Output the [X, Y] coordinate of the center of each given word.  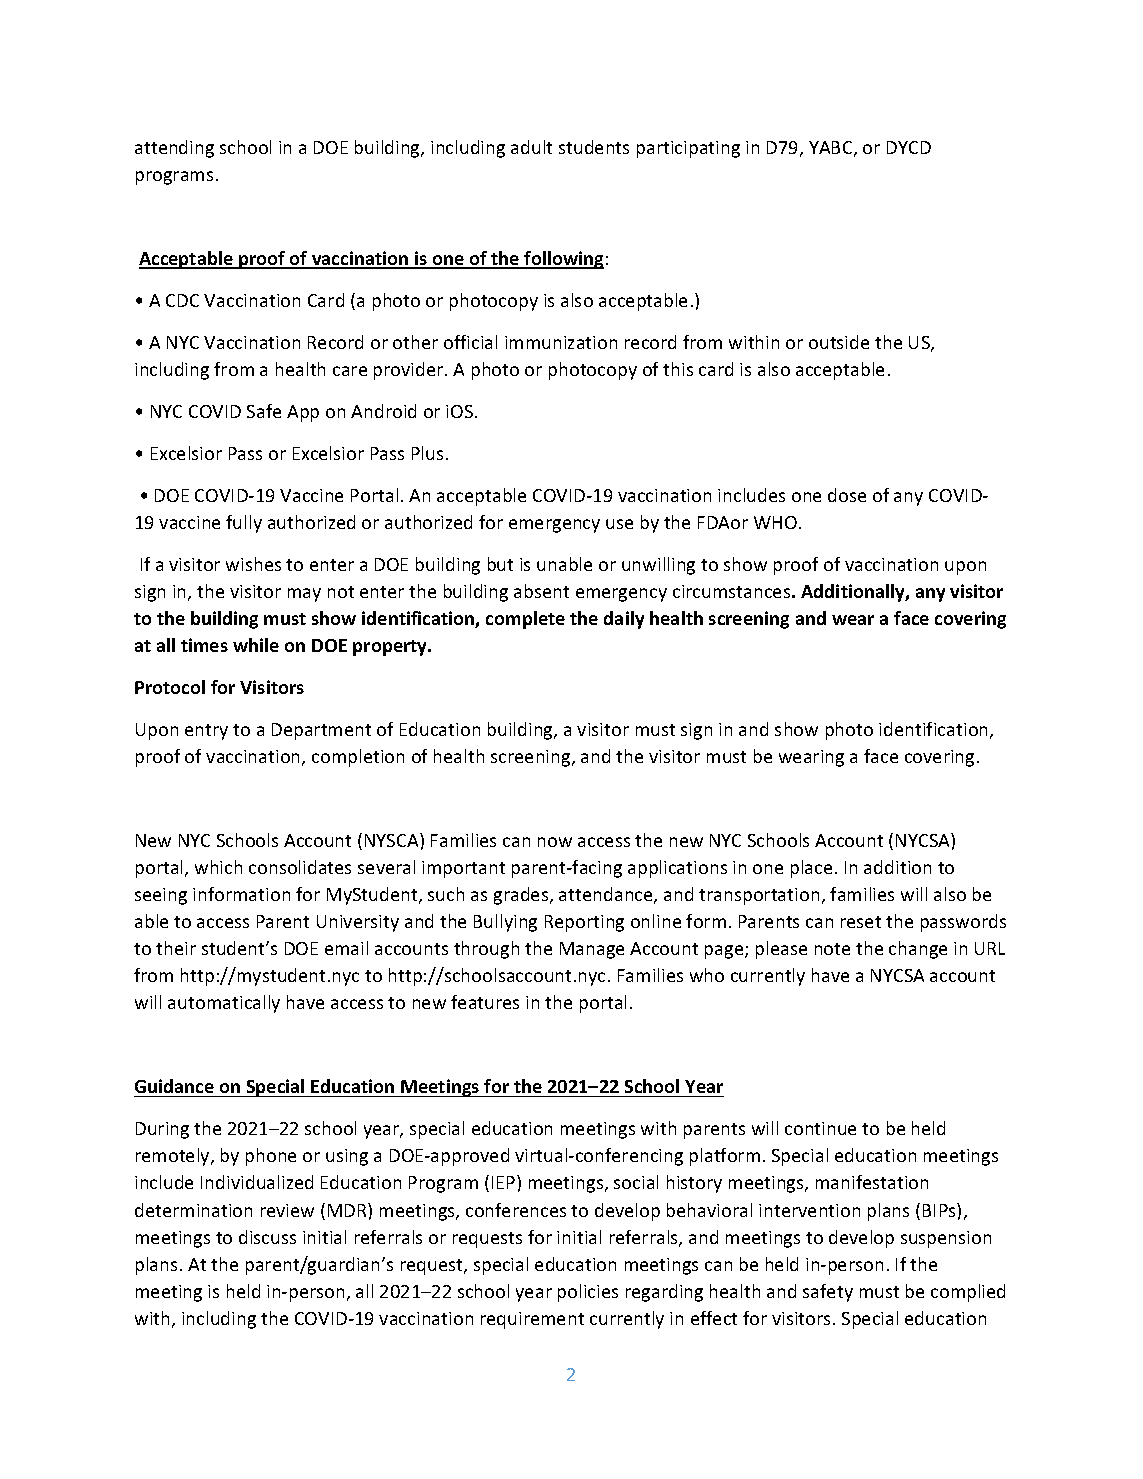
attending [174, 149]
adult [531, 147]
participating [688, 149]
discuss [267, 1237]
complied [968, 1293]
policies [588, 1293]
